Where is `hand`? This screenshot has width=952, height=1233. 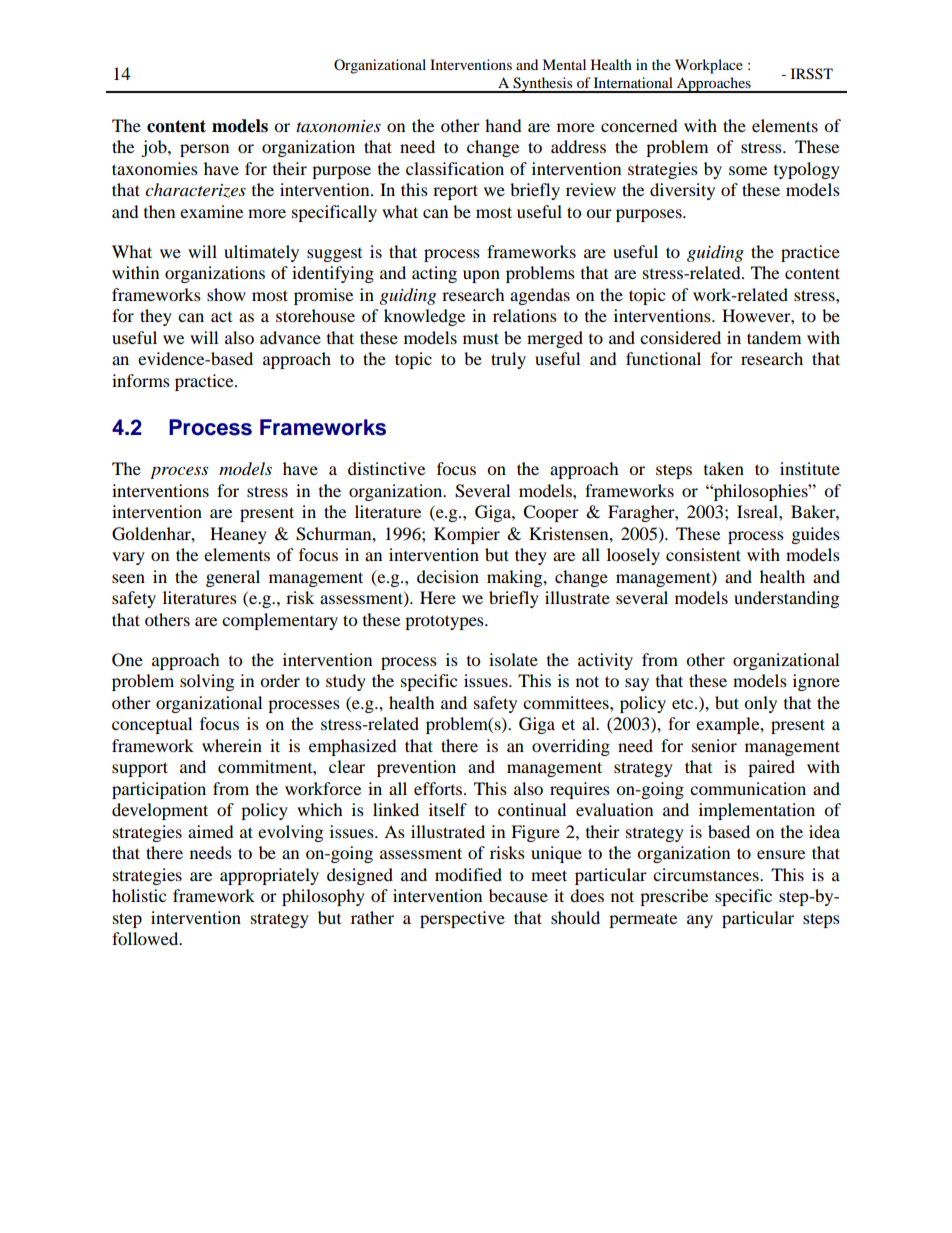
hand is located at coordinates (503, 125).
